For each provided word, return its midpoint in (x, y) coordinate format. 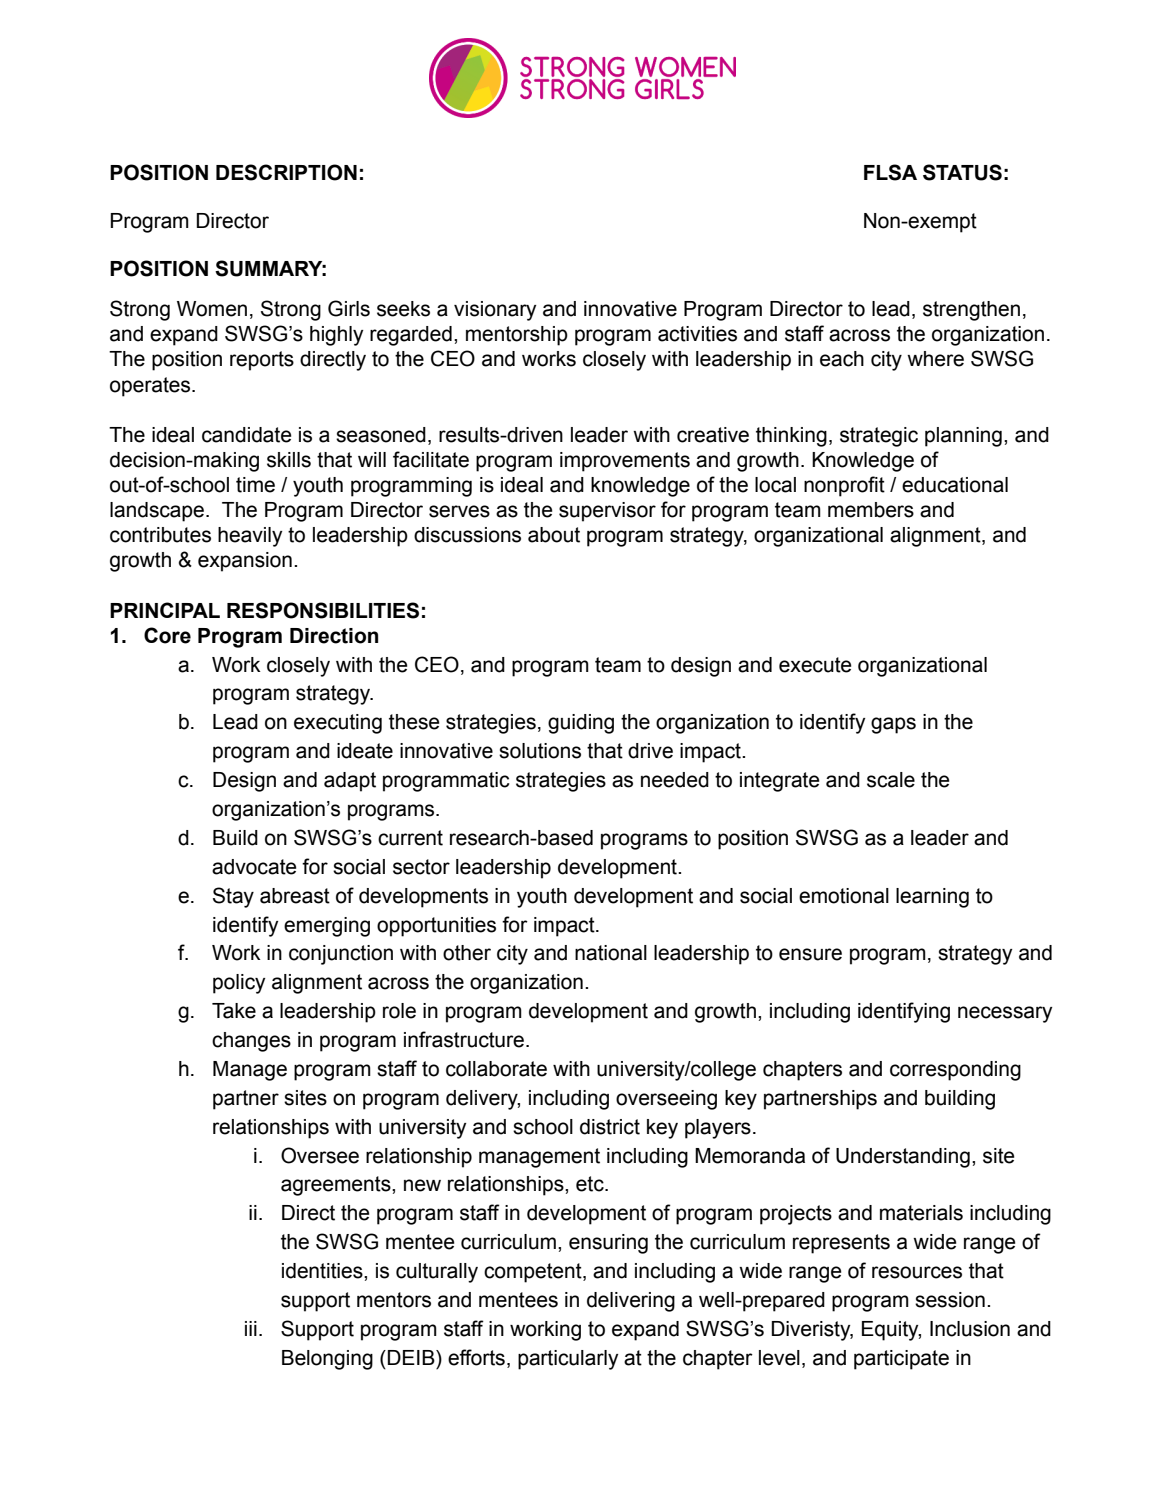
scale (891, 780)
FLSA (890, 172)
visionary (495, 311)
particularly (568, 1360)
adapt (350, 782)
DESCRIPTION (286, 172)
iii (251, 1328)
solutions (540, 751)
